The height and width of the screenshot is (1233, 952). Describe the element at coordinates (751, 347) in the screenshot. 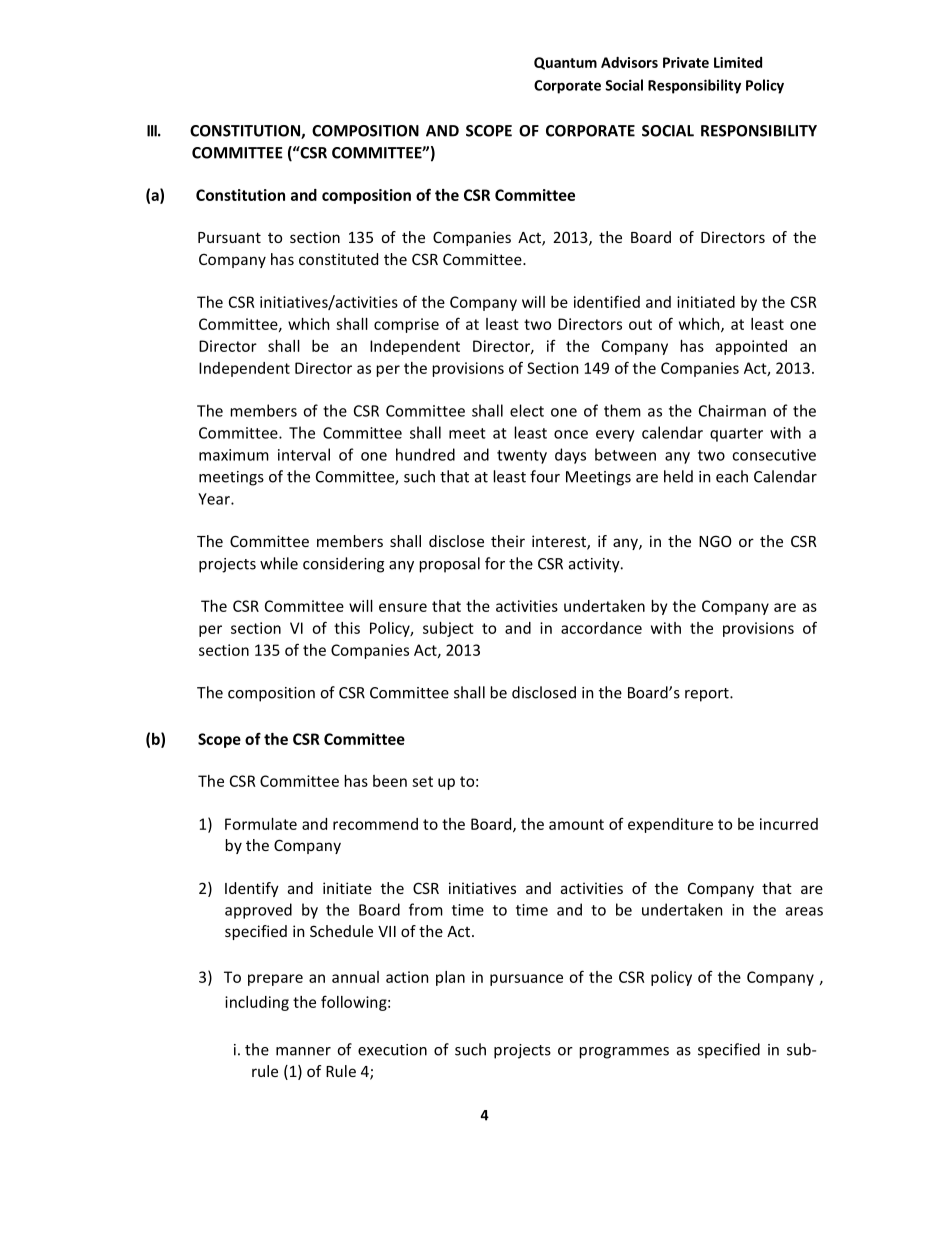

I see `appointed` at that location.
